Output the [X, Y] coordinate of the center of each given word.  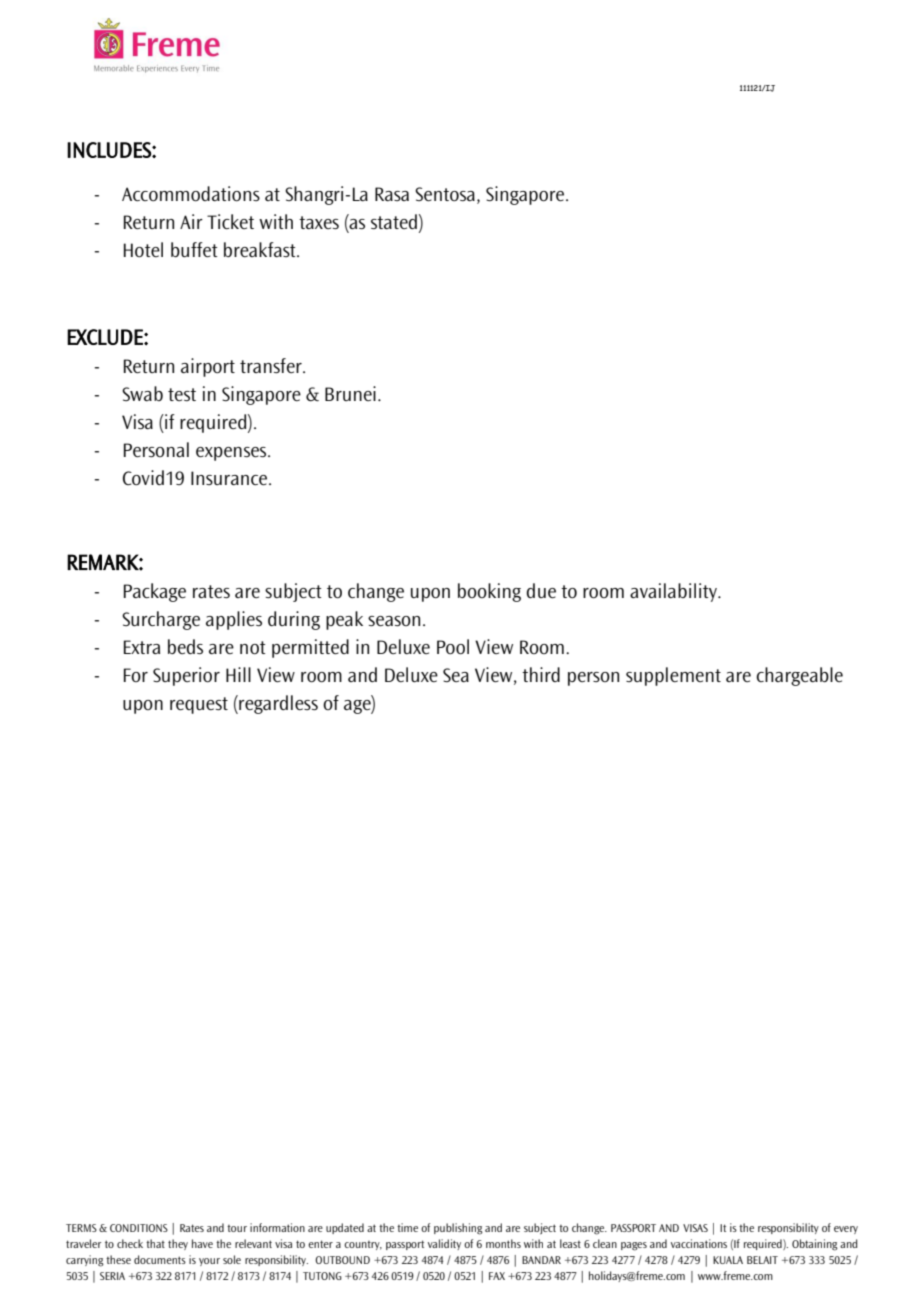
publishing [458, 1229]
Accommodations [191, 194]
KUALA [728, 1260]
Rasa [392, 194]
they [178, 1244]
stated [394, 221]
